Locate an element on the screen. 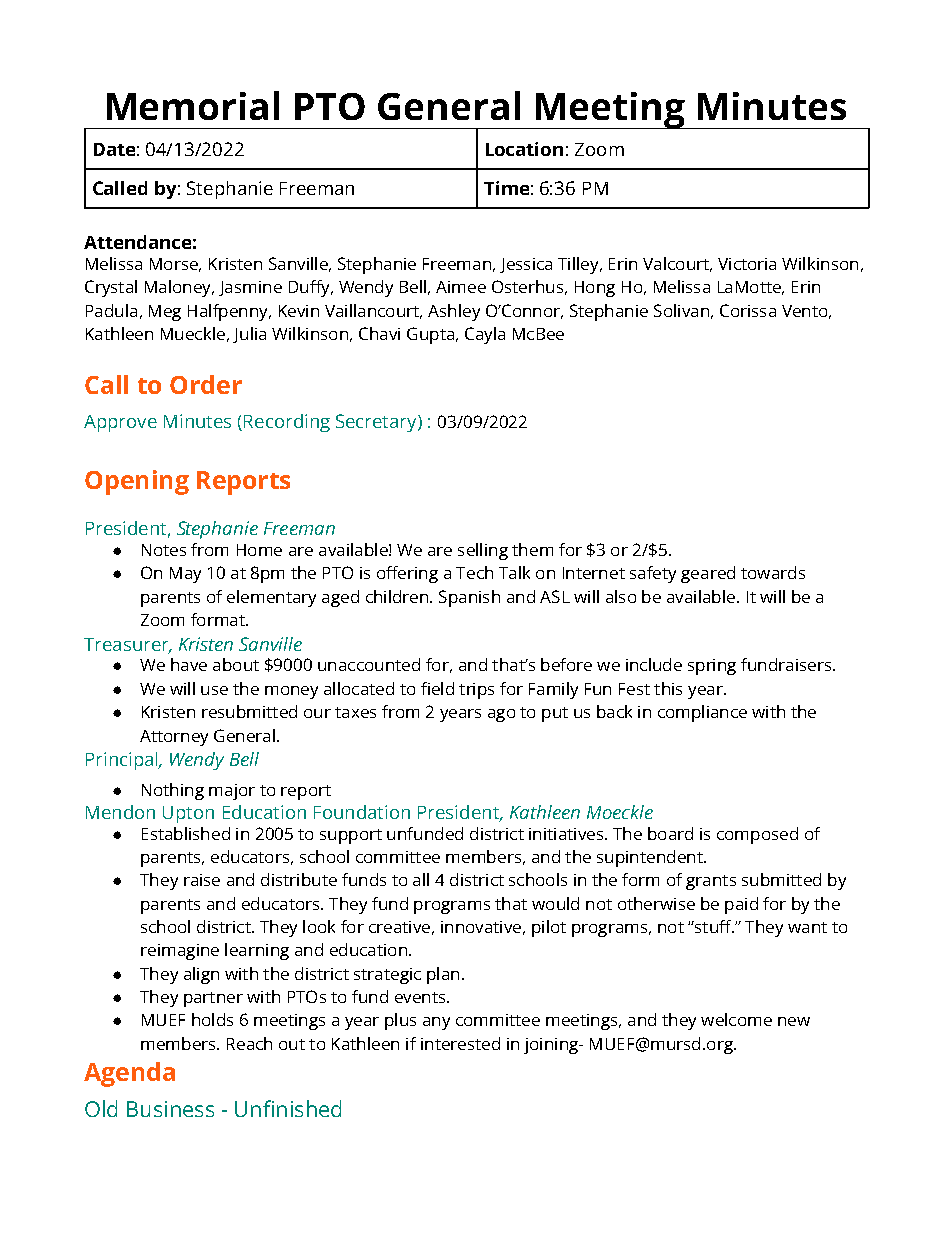 The height and width of the screenshot is (1233, 952). Opening is located at coordinates (137, 482).
